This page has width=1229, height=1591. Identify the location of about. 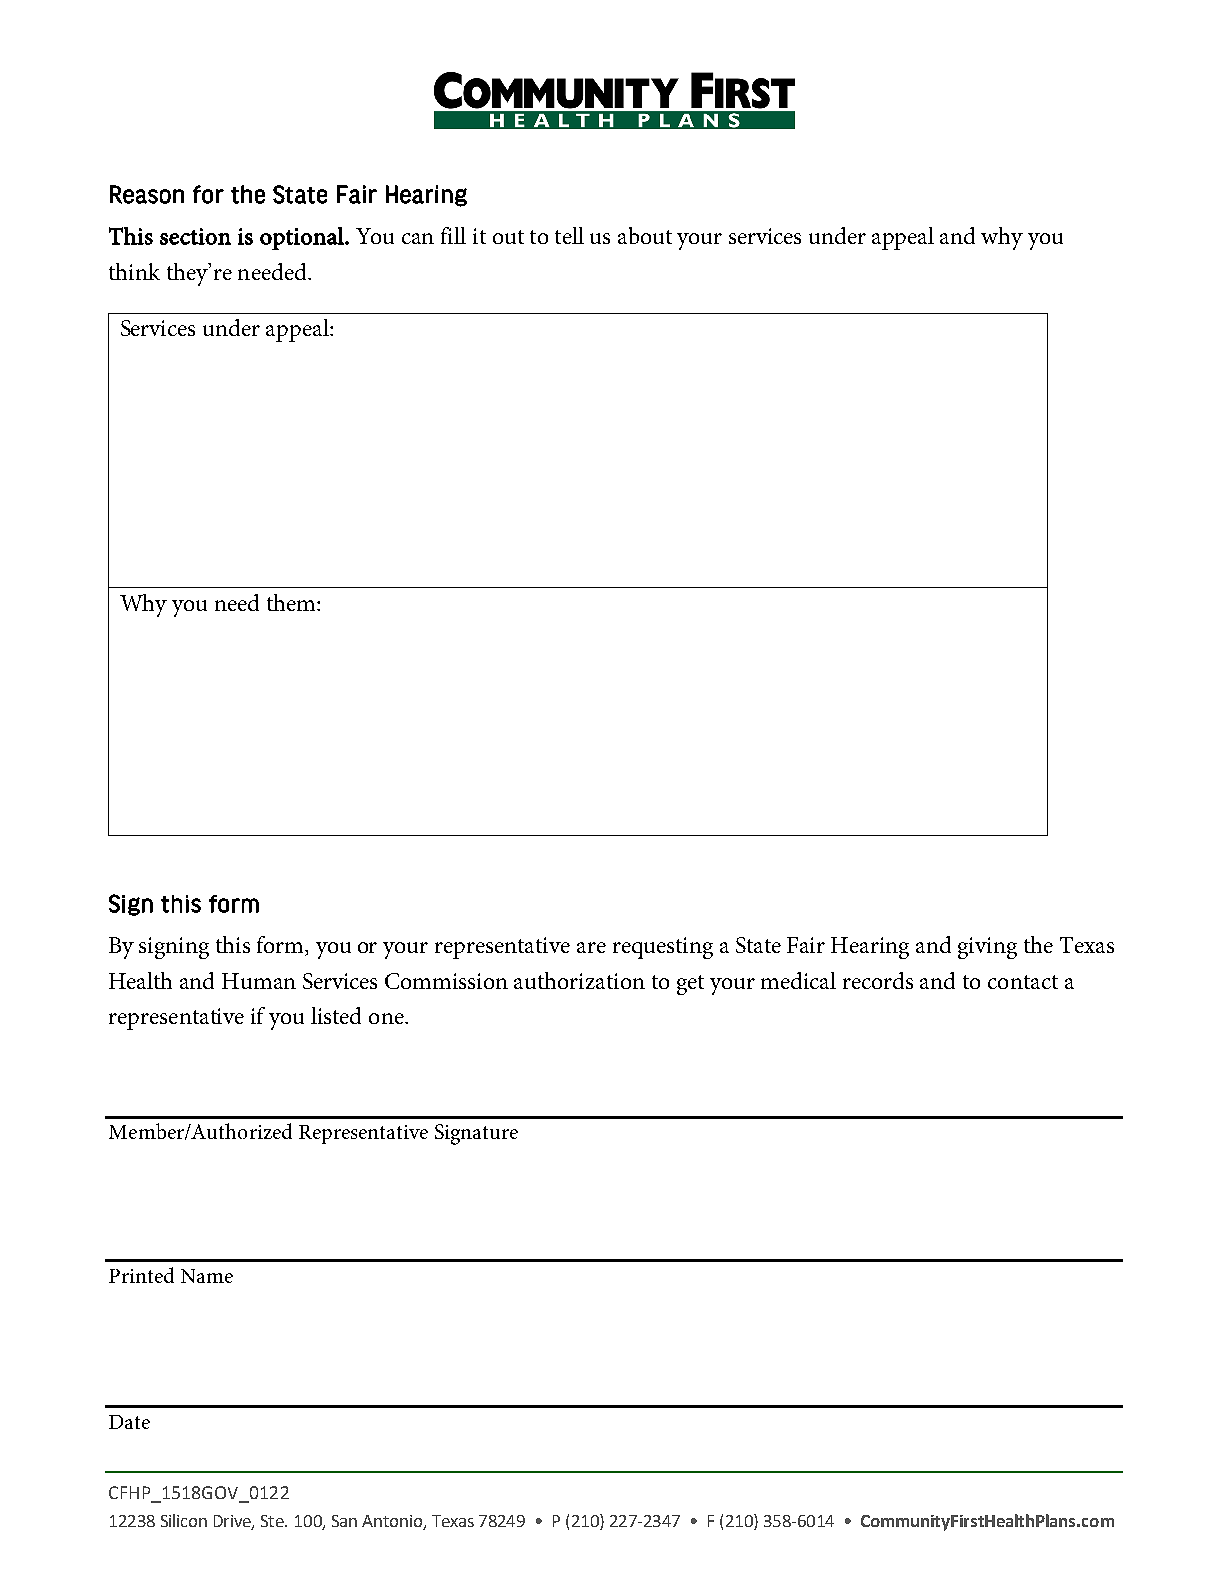
(645, 235).
